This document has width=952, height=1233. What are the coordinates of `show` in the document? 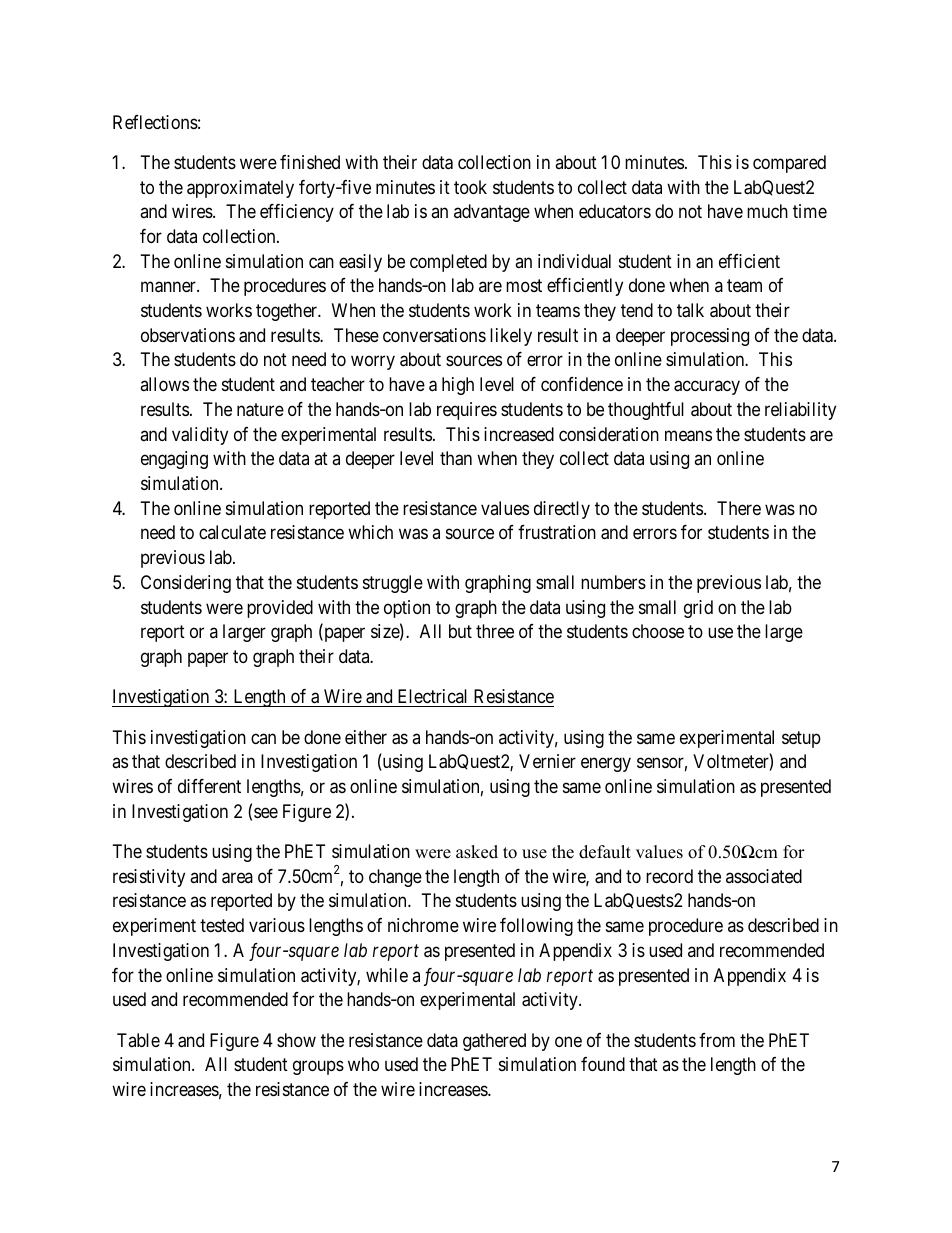 It's located at (296, 1040).
